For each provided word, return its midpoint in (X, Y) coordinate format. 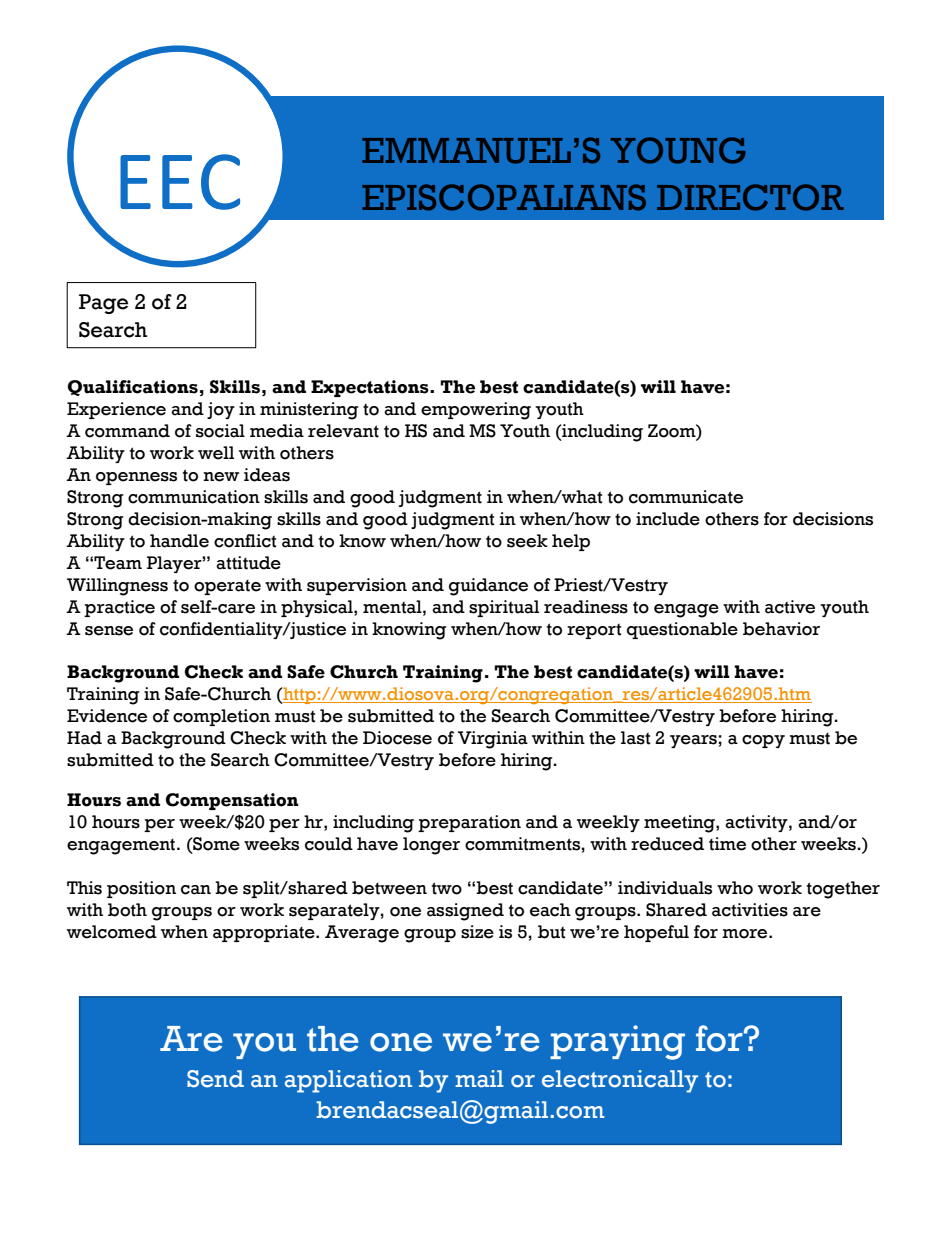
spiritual (504, 608)
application (348, 1081)
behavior (781, 629)
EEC (180, 182)
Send (215, 1079)
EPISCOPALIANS (504, 197)
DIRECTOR (750, 197)
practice (119, 608)
